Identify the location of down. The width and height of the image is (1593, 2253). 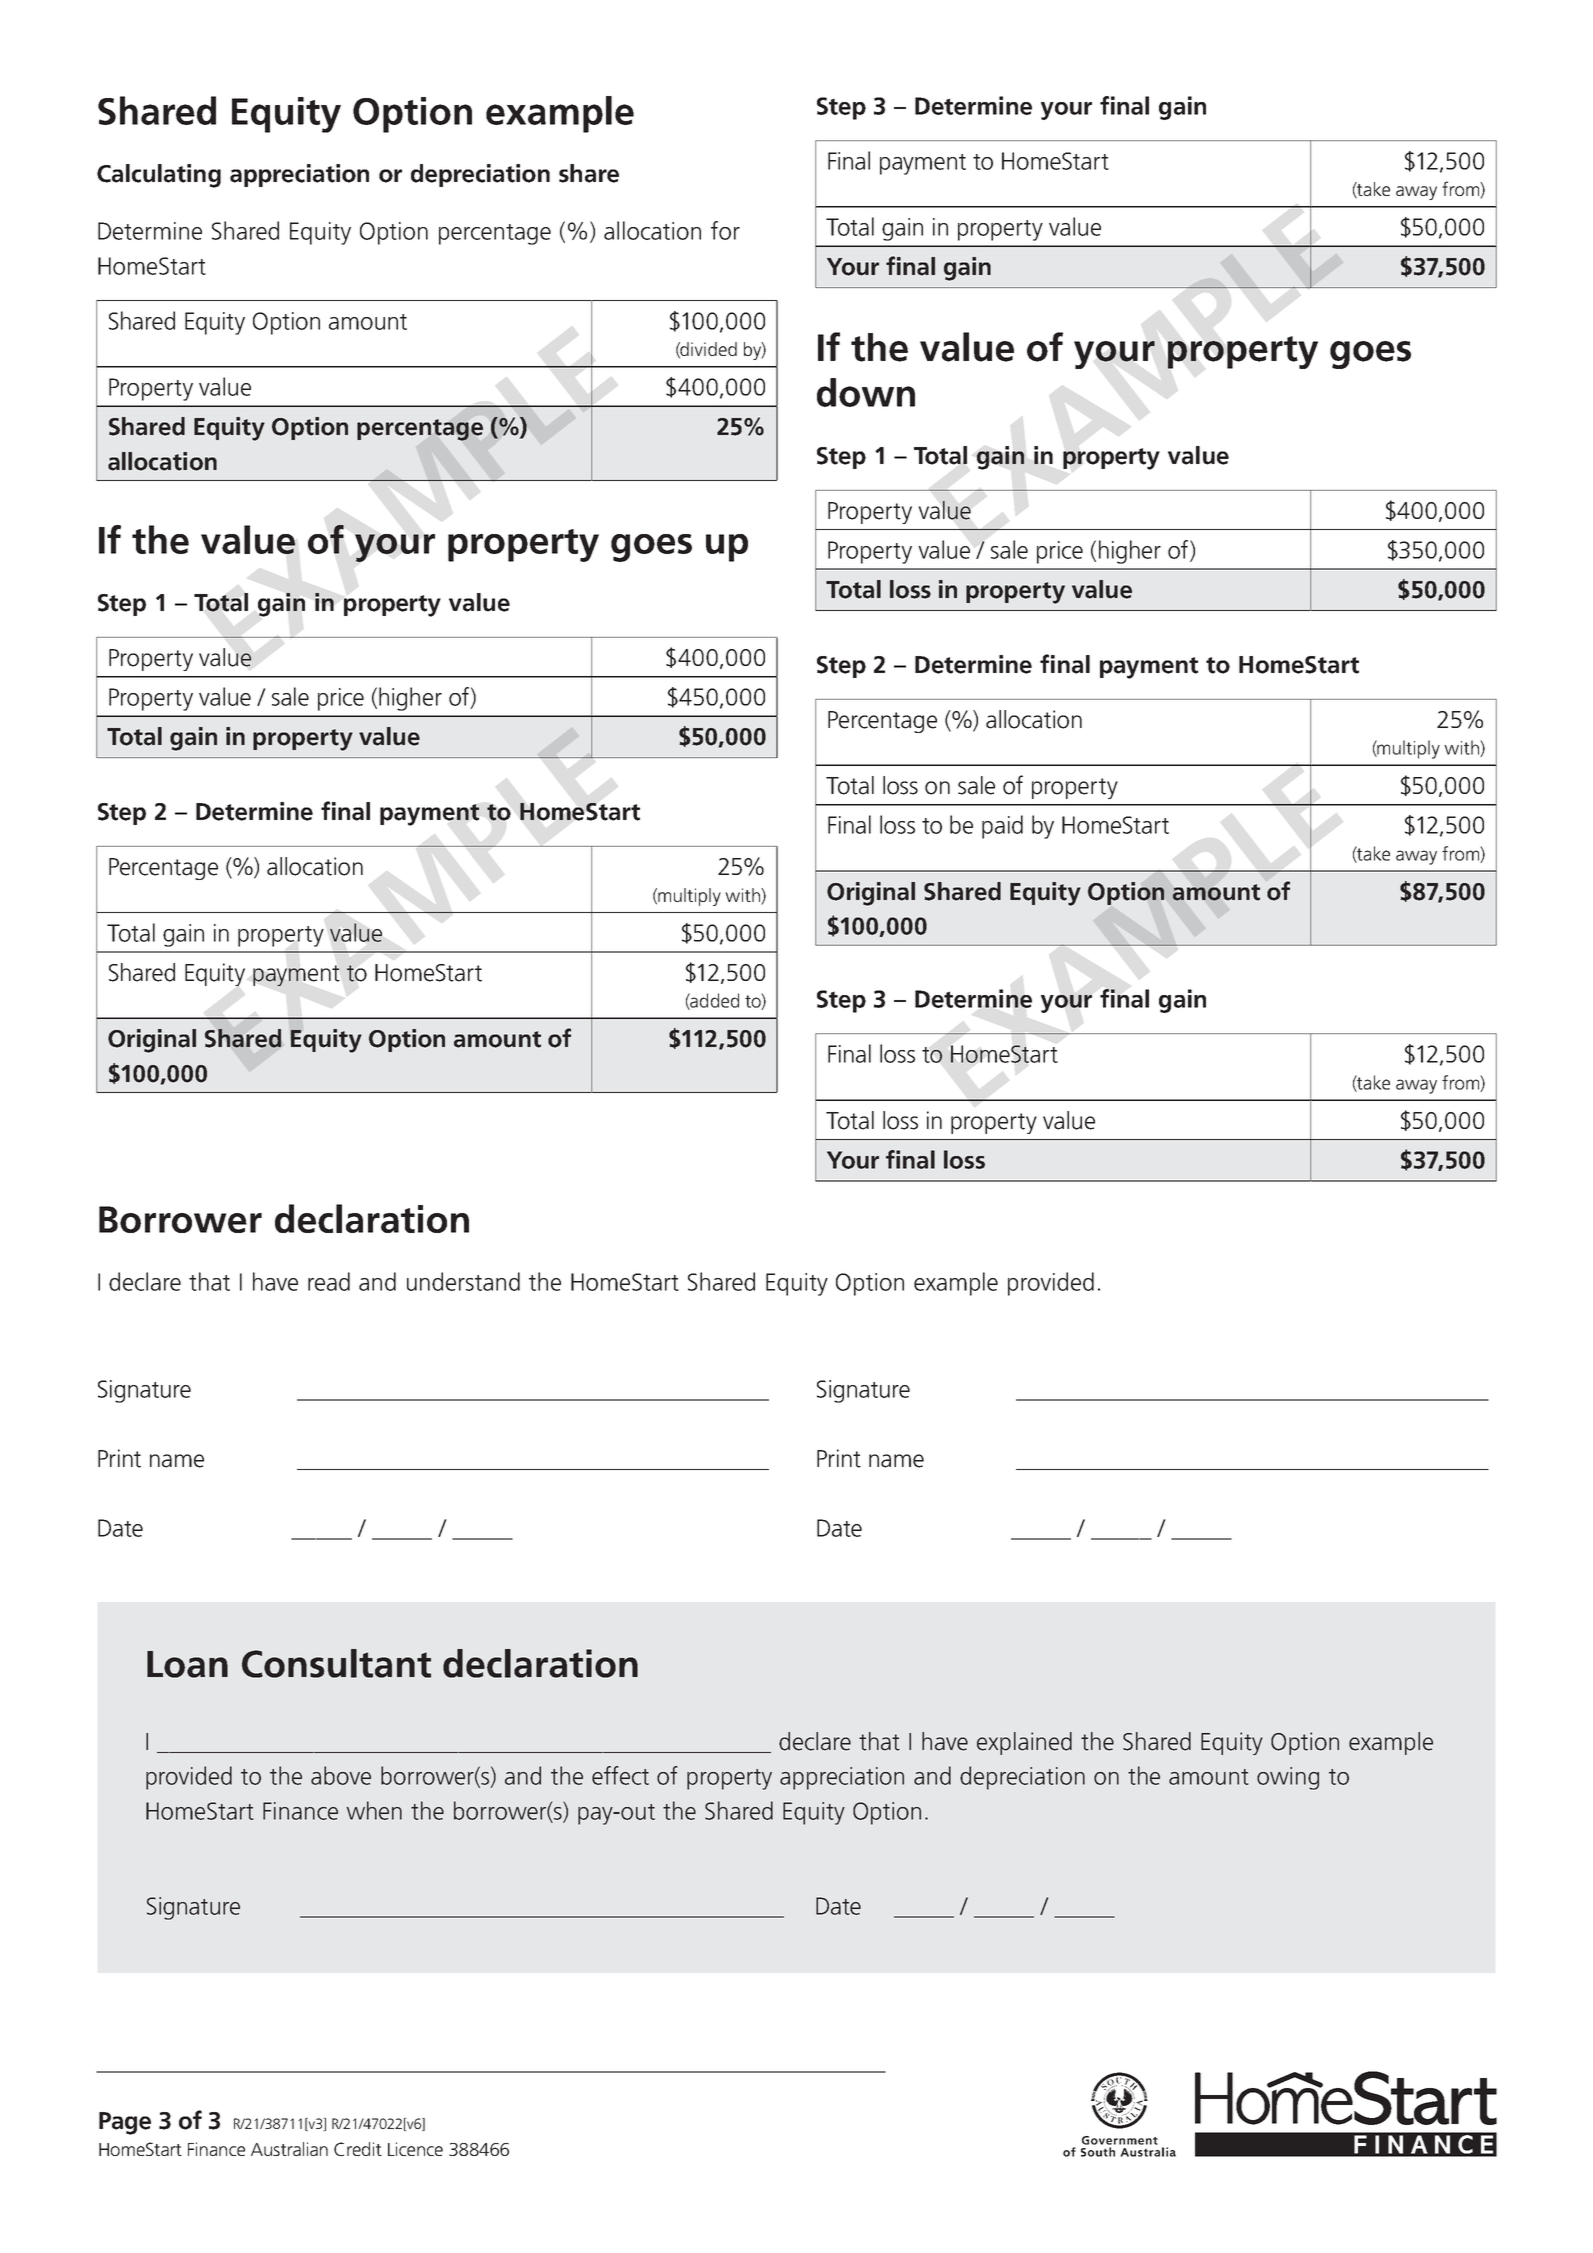
(866, 392).
